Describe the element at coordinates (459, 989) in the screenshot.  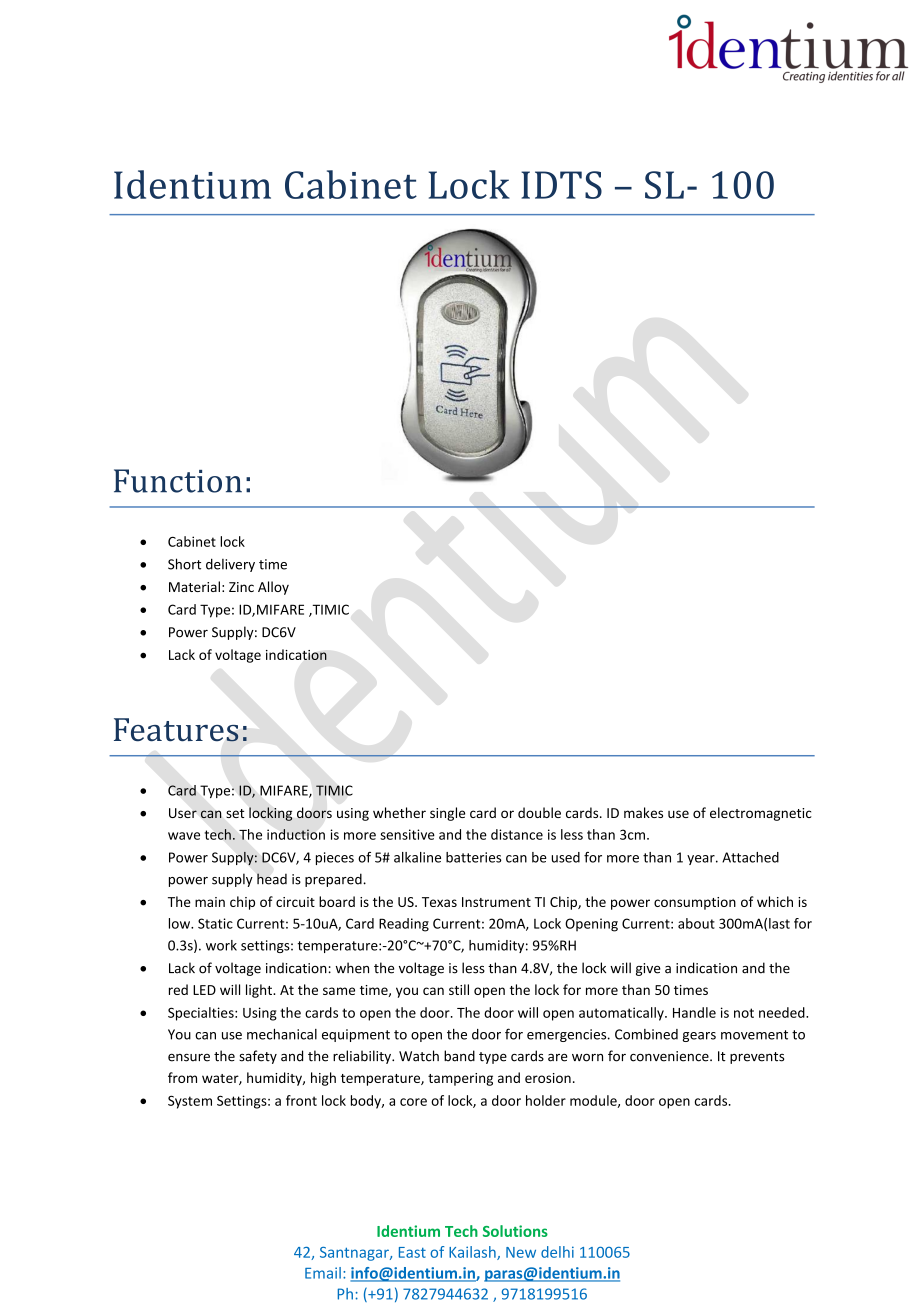
I see `still` at that location.
